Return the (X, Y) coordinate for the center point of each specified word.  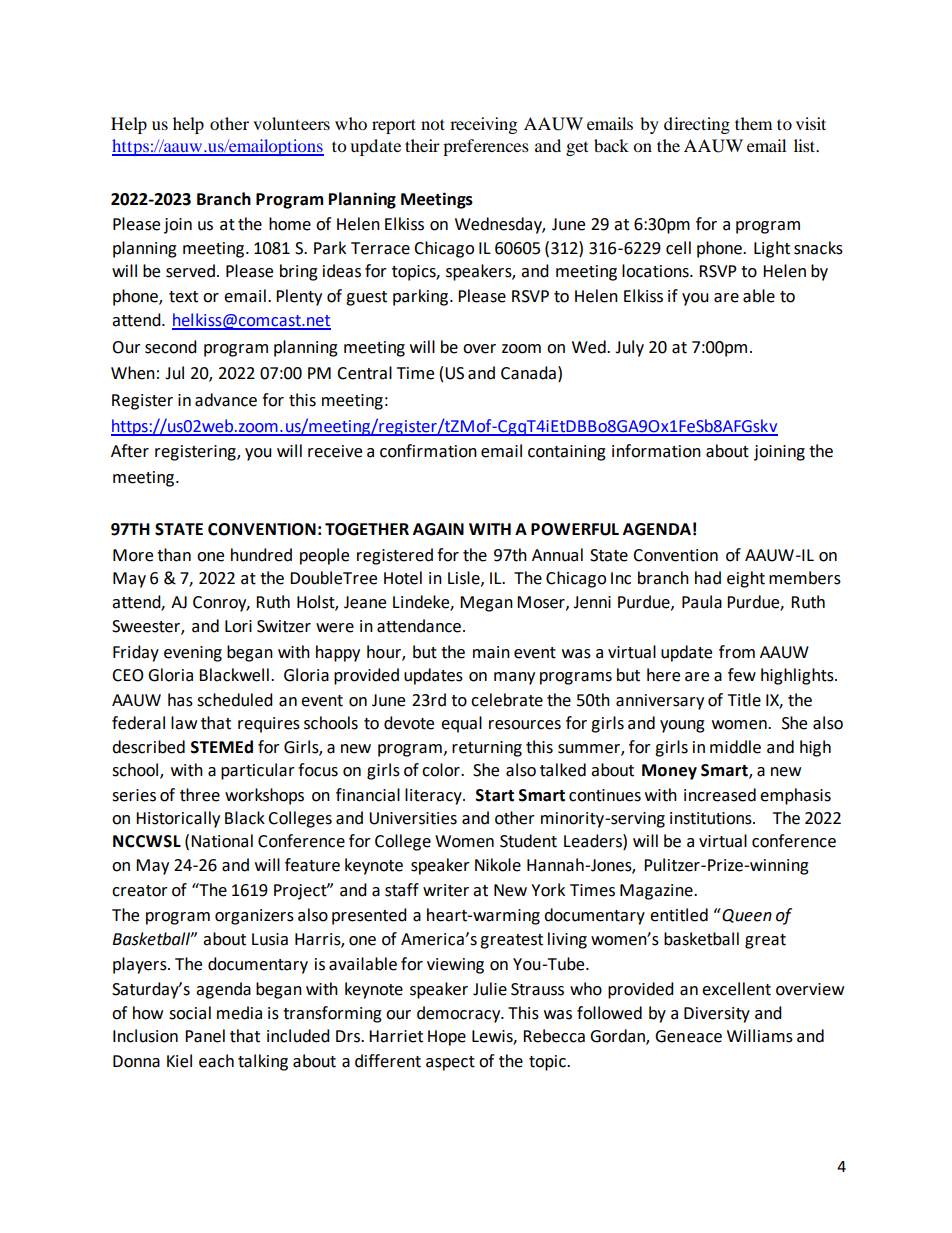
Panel (205, 1036)
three (200, 795)
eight (746, 579)
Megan (486, 604)
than (174, 555)
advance (226, 400)
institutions (712, 818)
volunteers (291, 123)
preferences (486, 147)
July (629, 348)
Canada (528, 373)
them (753, 123)
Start (495, 795)
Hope (447, 1038)
